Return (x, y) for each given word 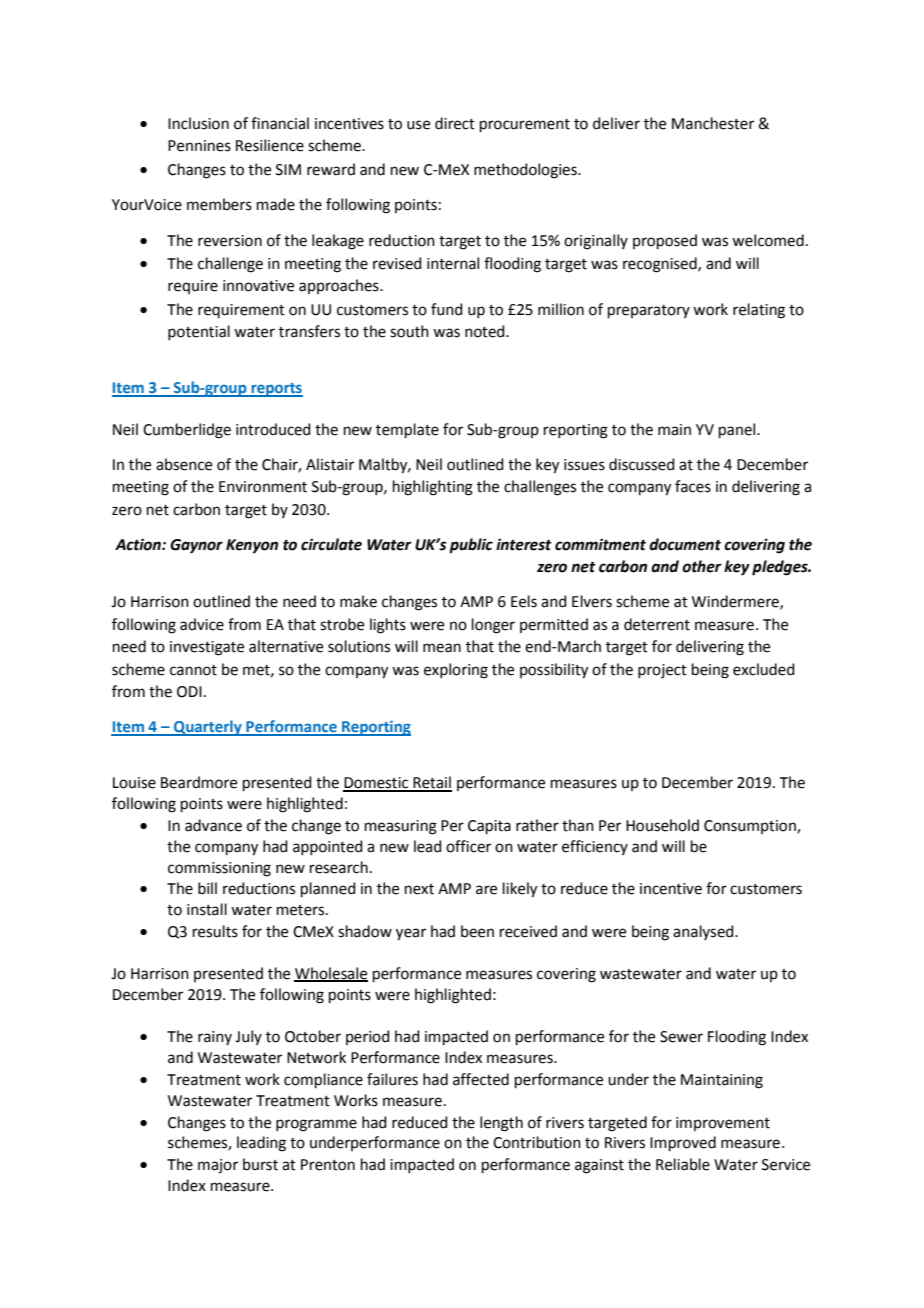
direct (455, 123)
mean (442, 648)
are (486, 890)
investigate (207, 648)
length (501, 1124)
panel (738, 430)
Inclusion (198, 123)
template (407, 430)
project (662, 671)
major (218, 1166)
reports (276, 390)
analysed (704, 932)
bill (207, 888)
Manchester (713, 123)
